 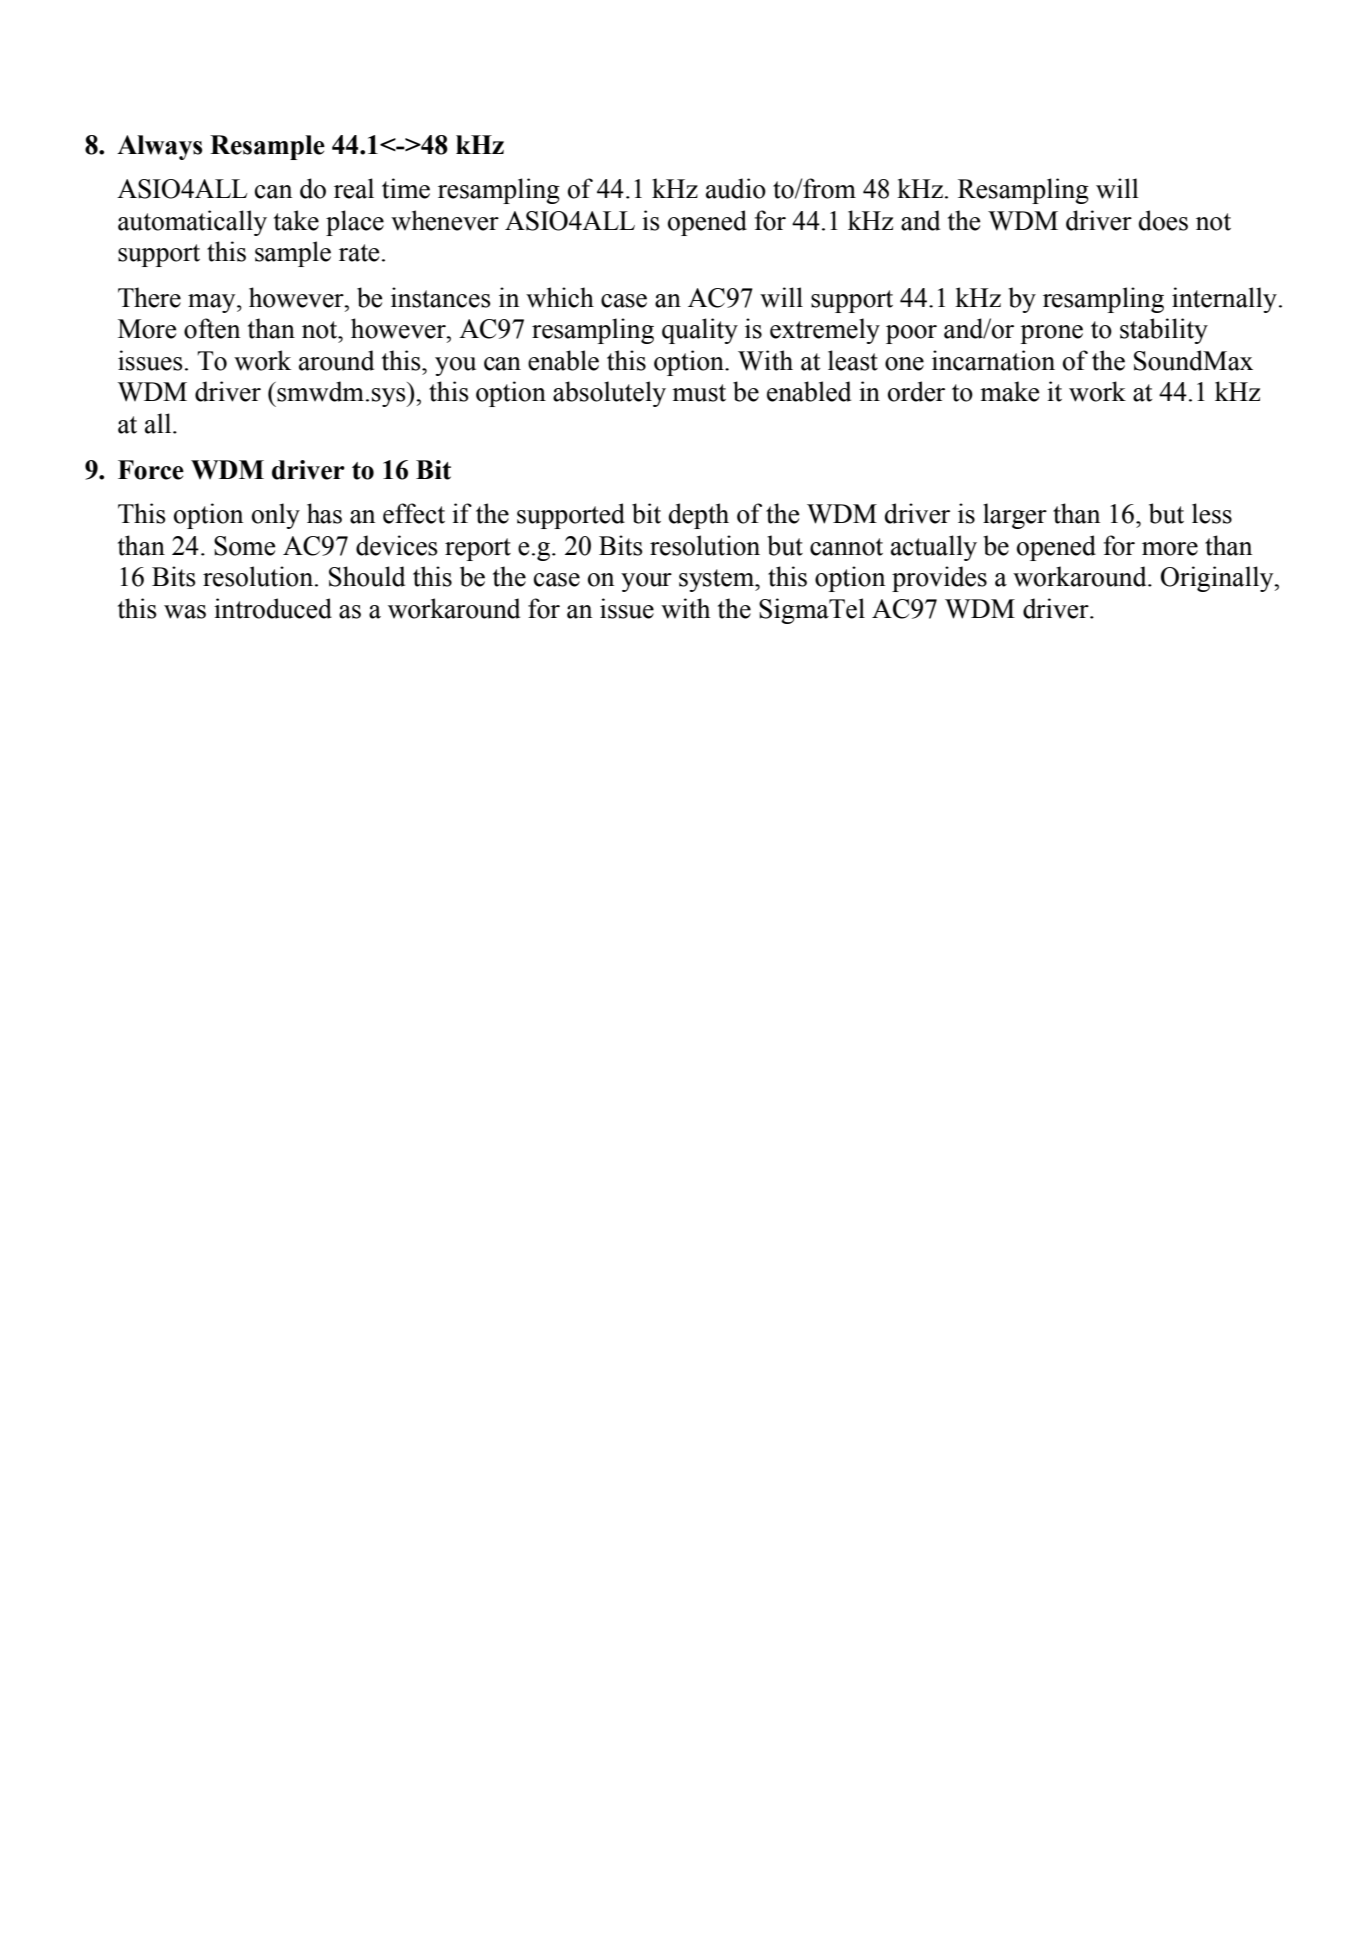 What do you see at coordinates (1010, 391) in the screenshot?
I see `make` at bounding box center [1010, 391].
